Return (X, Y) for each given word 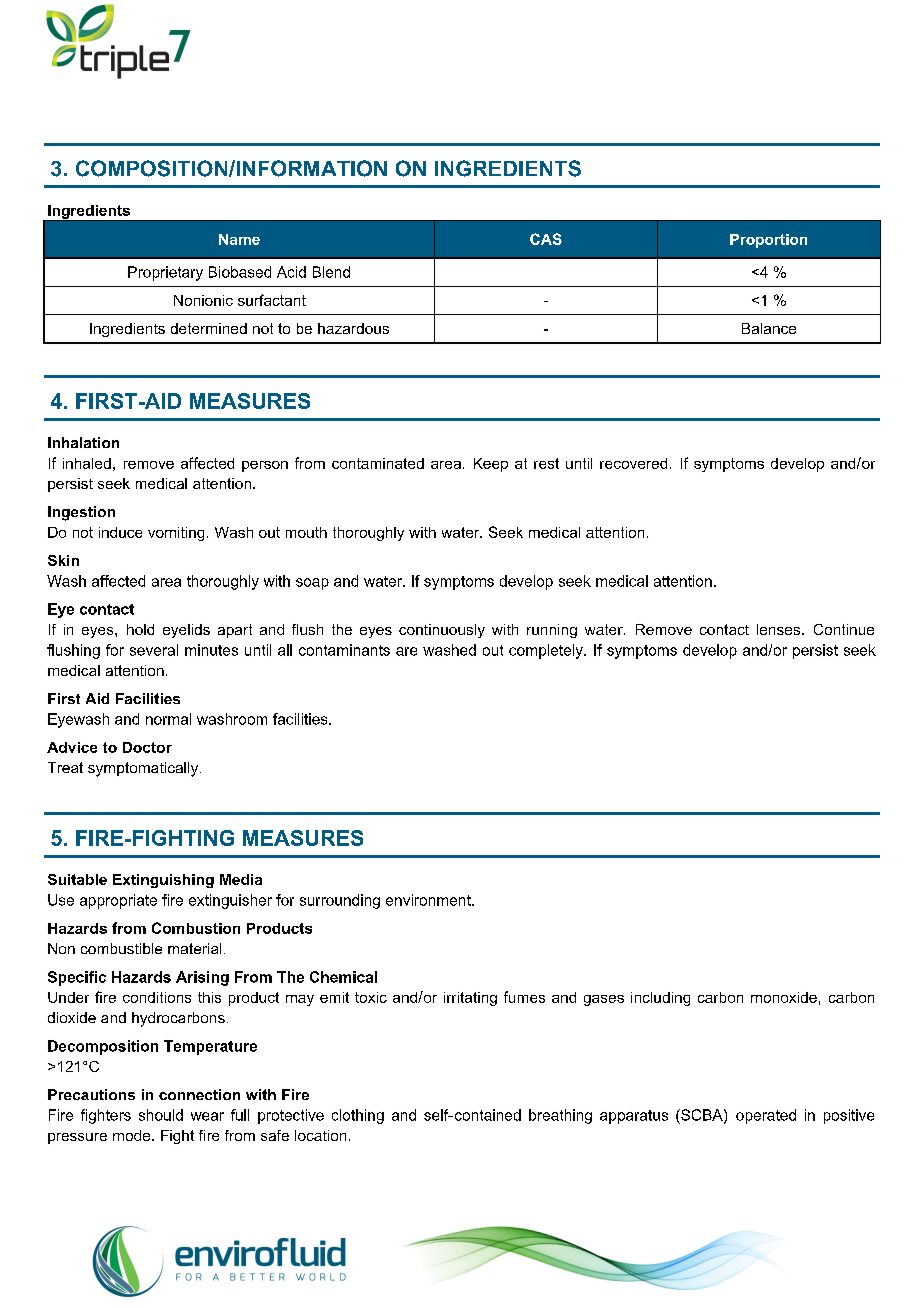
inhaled (87, 463)
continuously (442, 631)
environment (429, 900)
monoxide (784, 997)
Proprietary (165, 273)
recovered (633, 463)
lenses (780, 629)
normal (168, 719)
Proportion (768, 241)
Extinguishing (163, 881)
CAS (546, 239)
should (161, 1115)
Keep (491, 465)
